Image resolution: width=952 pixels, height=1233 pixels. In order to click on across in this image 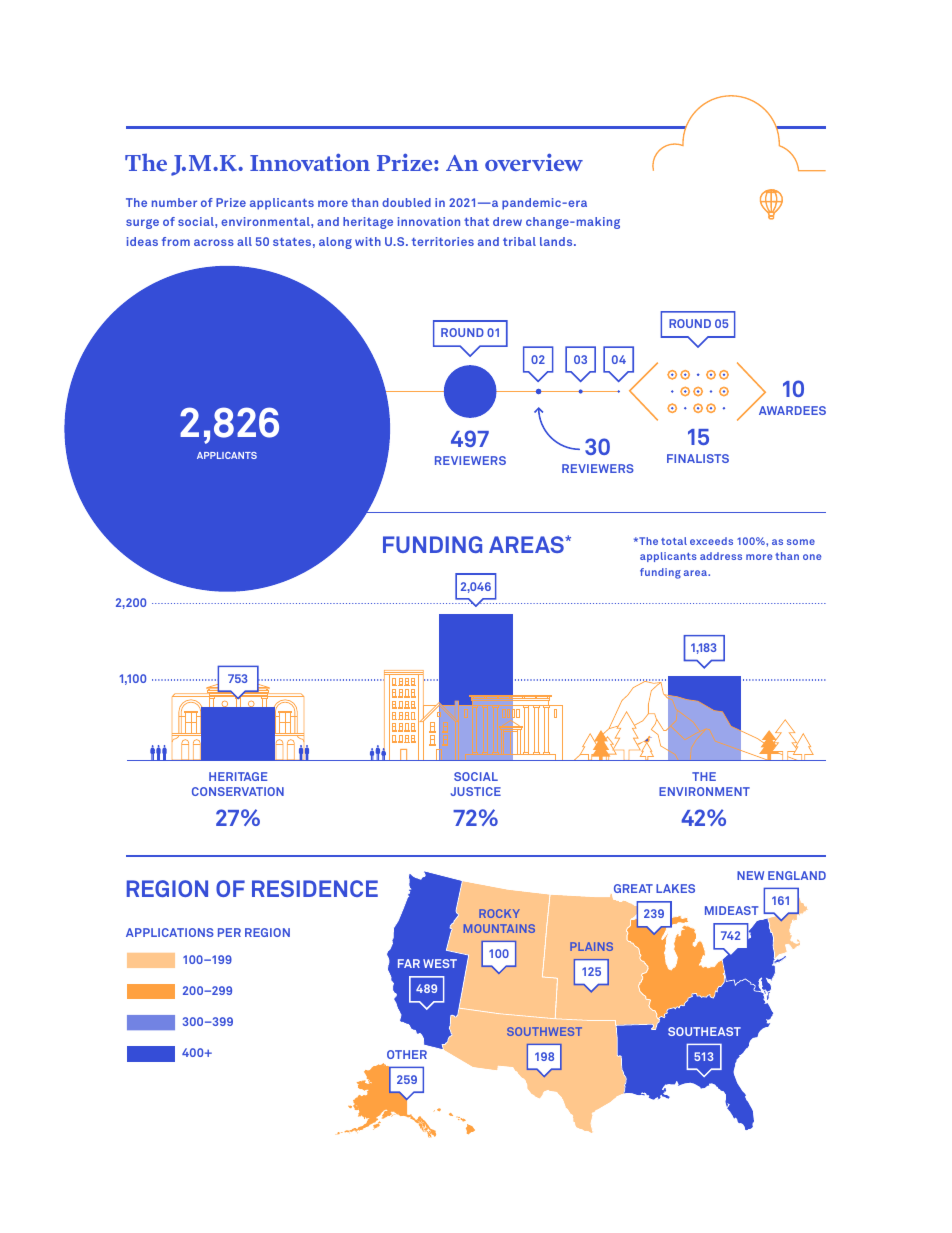, I will do `click(214, 242)`.
